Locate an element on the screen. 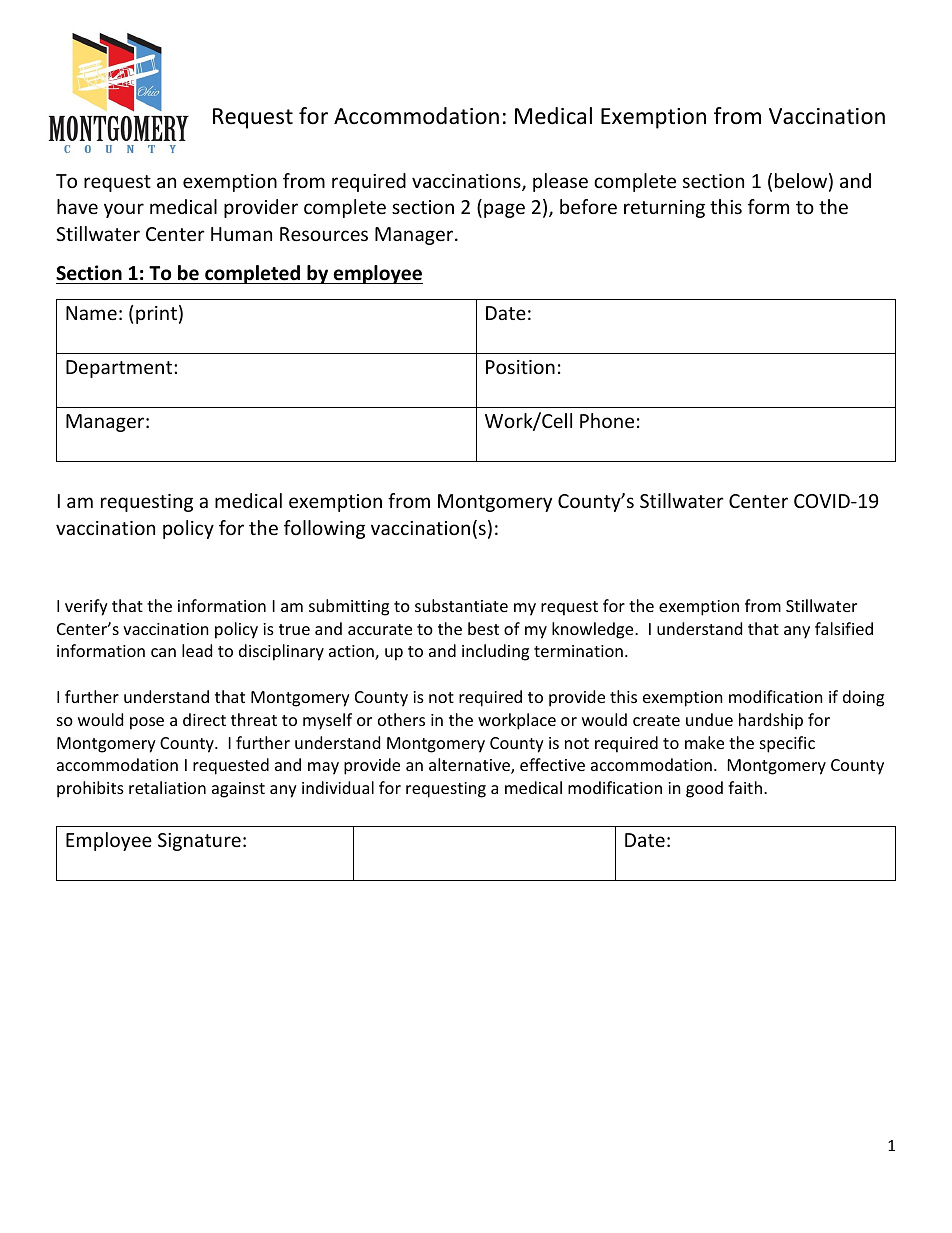  returning is located at coordinates (664, 209).
